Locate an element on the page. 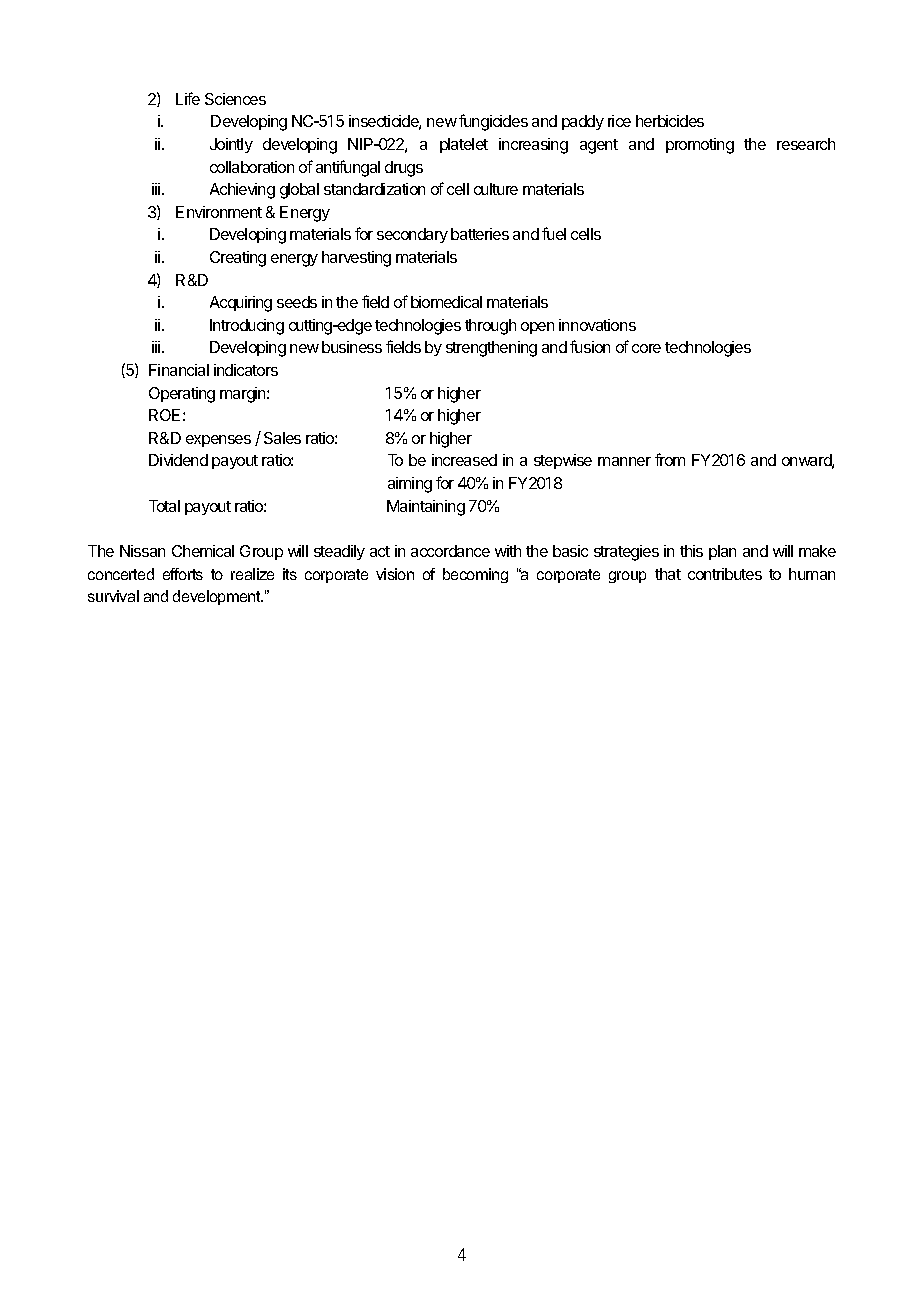  from is located at coordinates (670, 459).
